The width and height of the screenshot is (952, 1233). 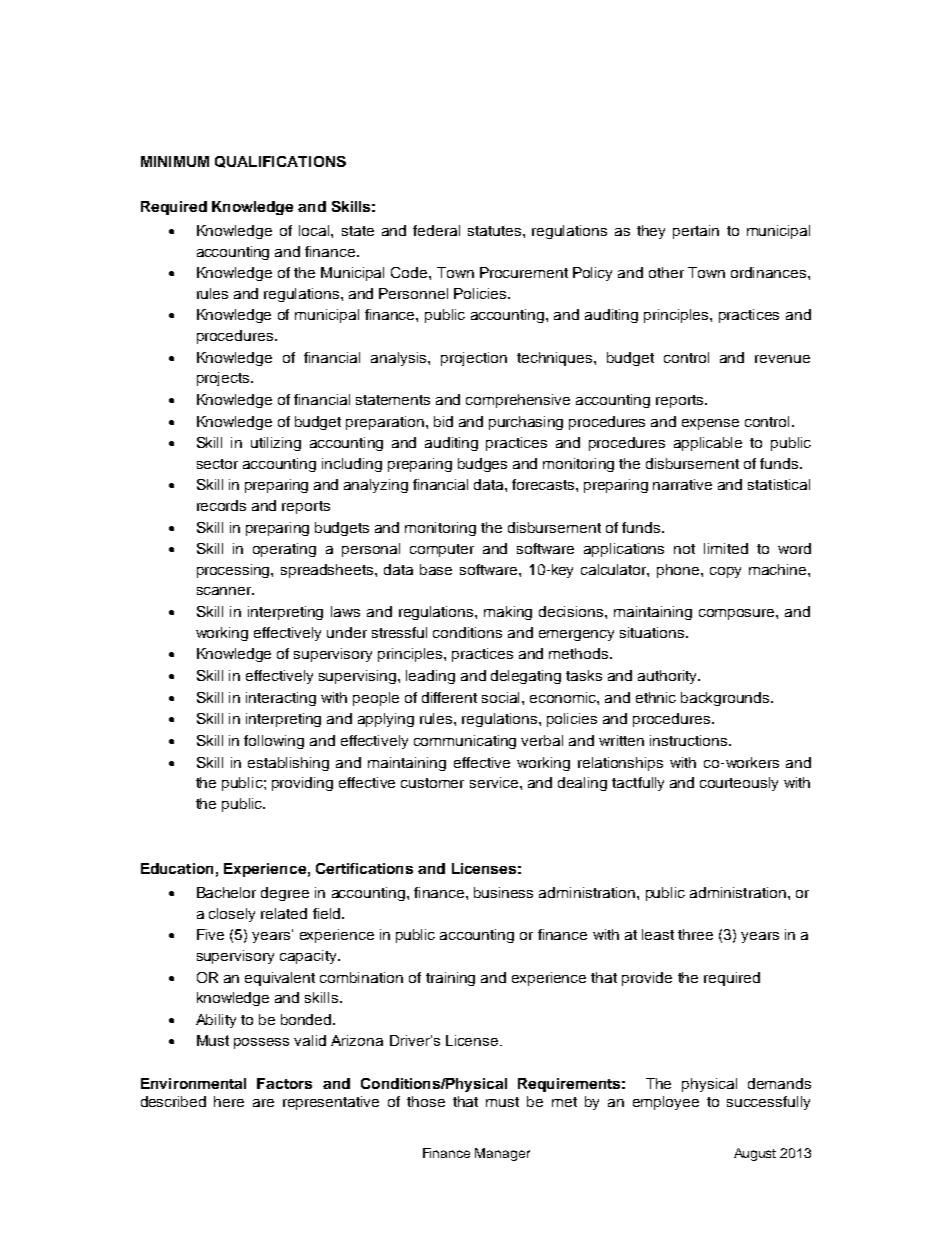 I want to click on courteously, so click(x=739, y=784).
